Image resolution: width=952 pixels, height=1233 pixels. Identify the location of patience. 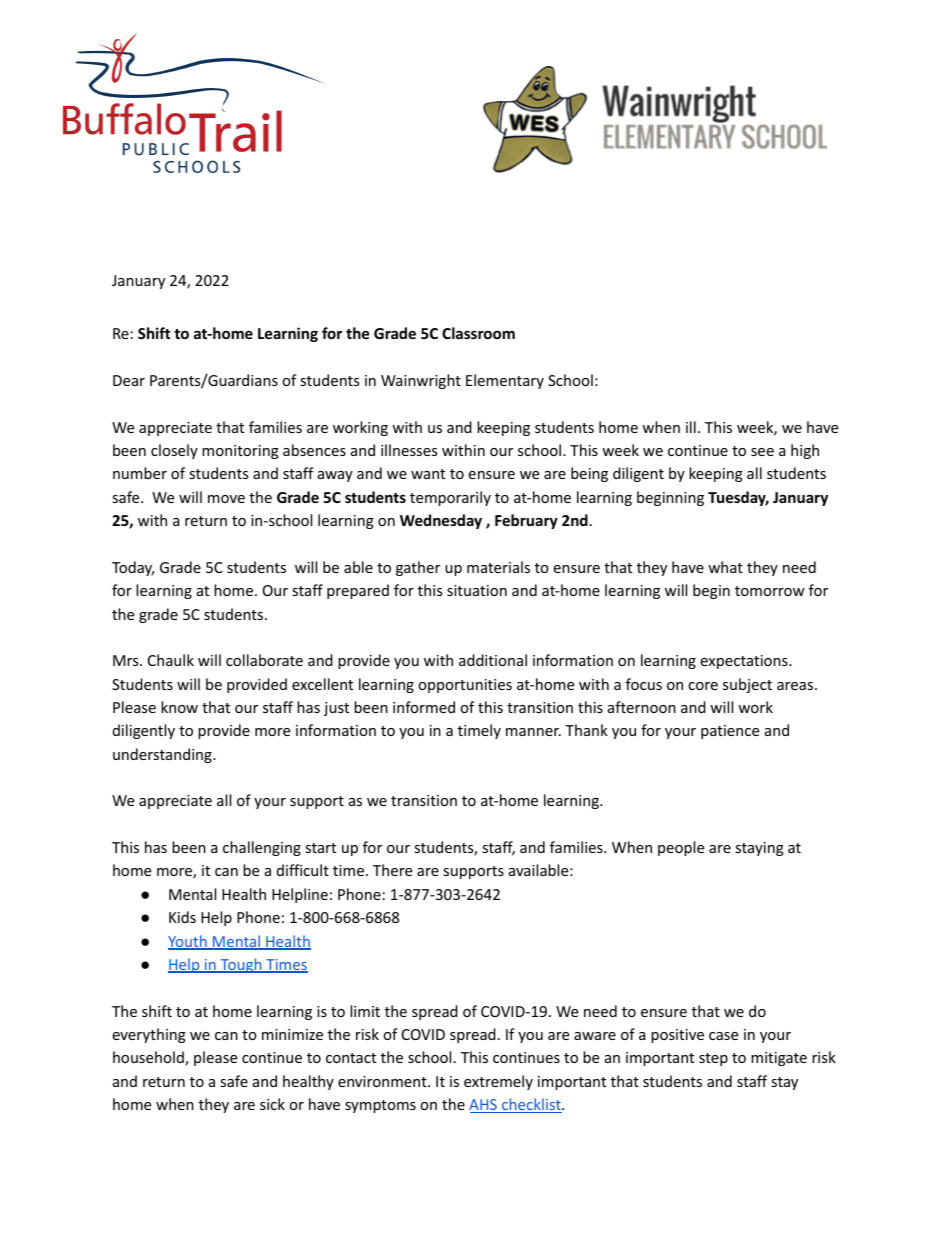
(730, 732).
